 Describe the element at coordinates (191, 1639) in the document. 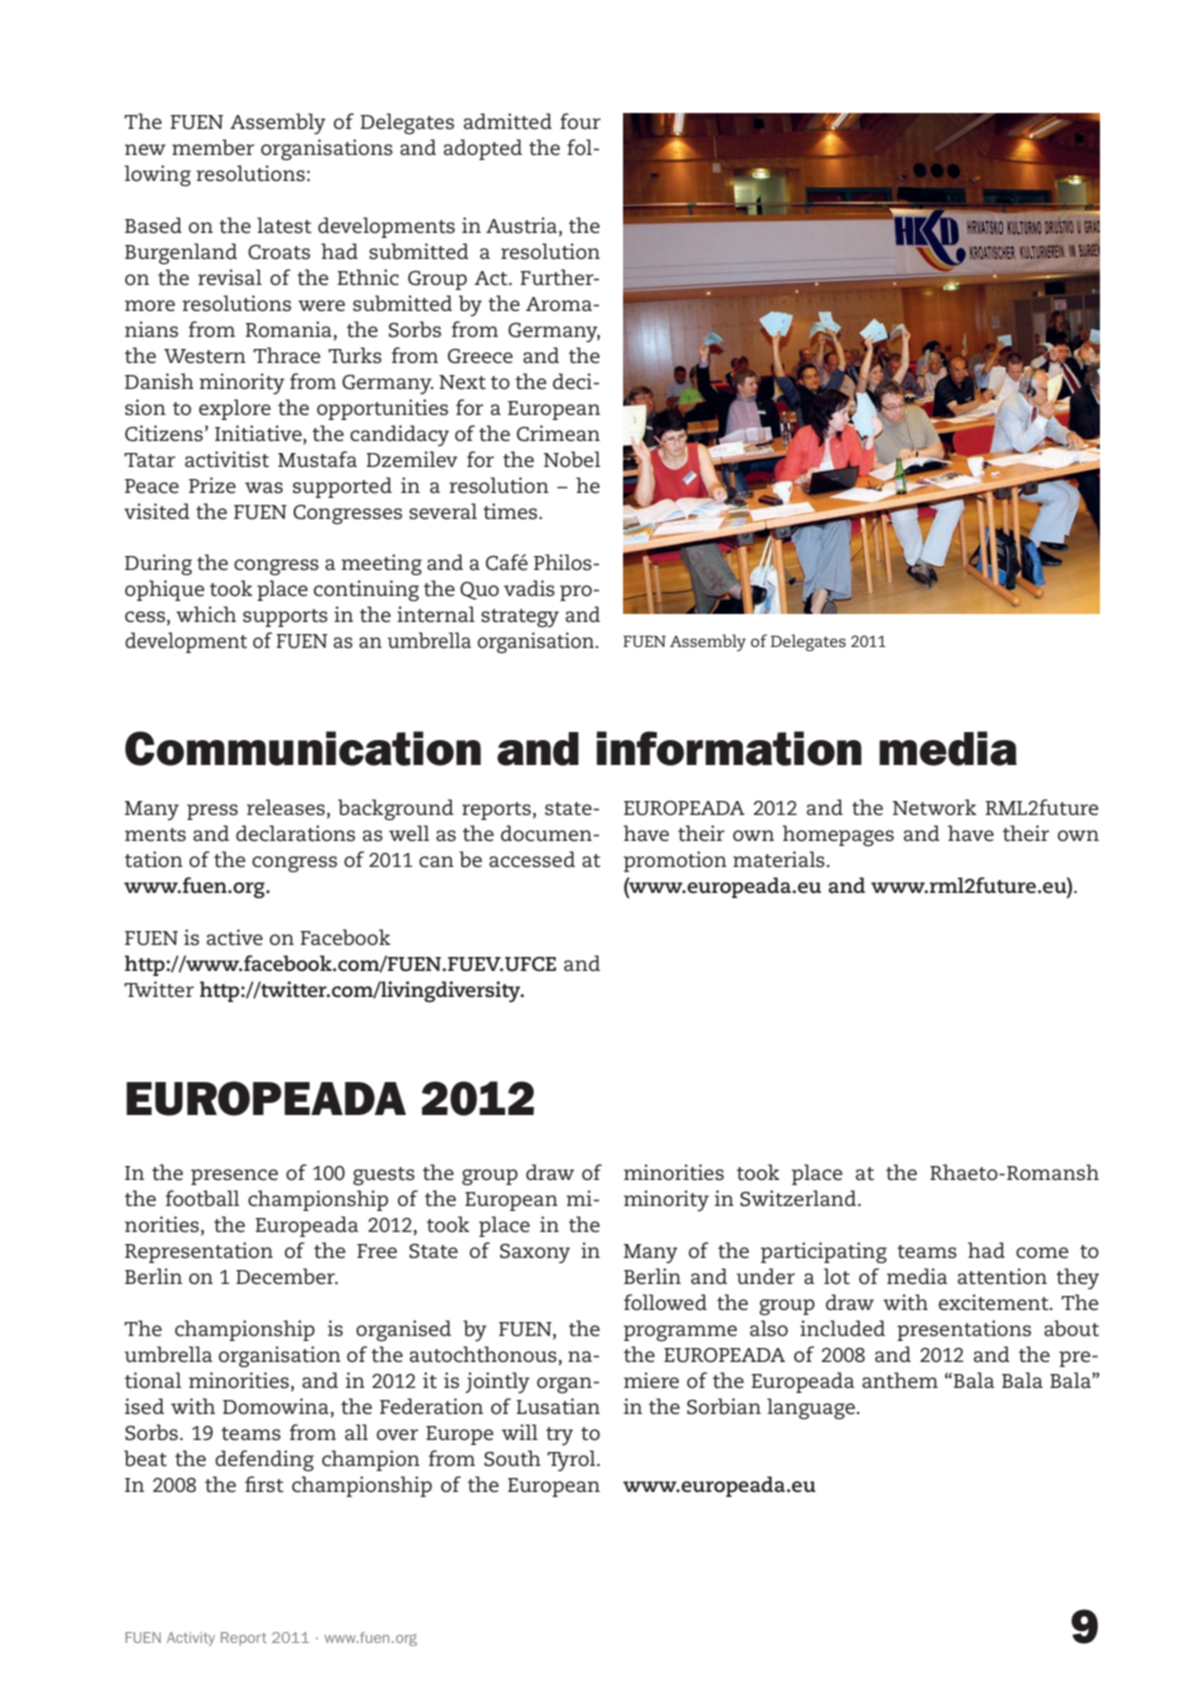

I see `Activity` at that location.
